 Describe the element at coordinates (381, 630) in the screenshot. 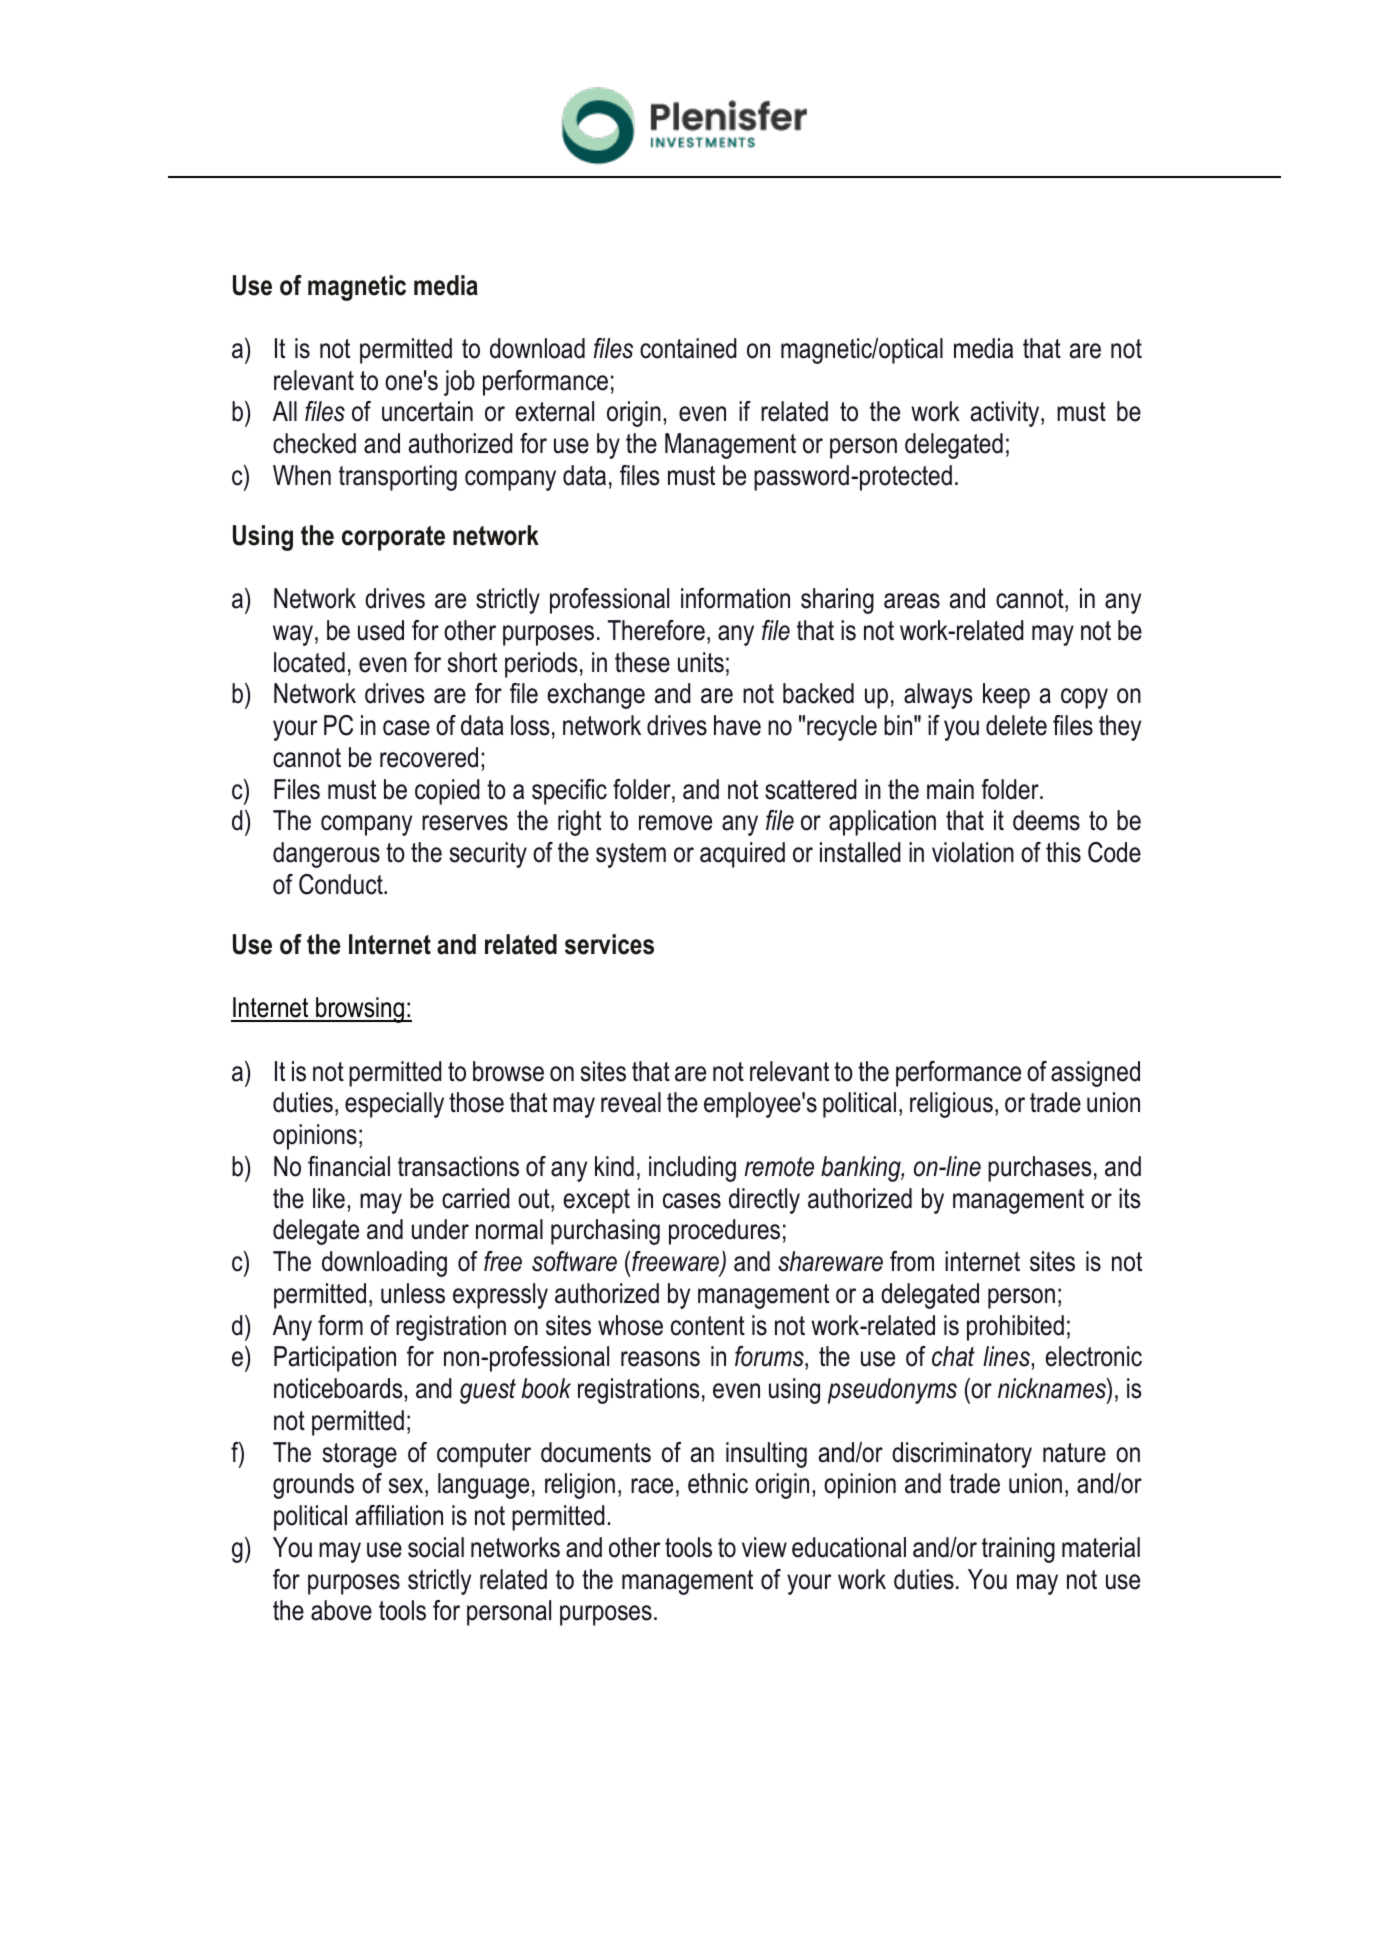

I see `used` at that location.
